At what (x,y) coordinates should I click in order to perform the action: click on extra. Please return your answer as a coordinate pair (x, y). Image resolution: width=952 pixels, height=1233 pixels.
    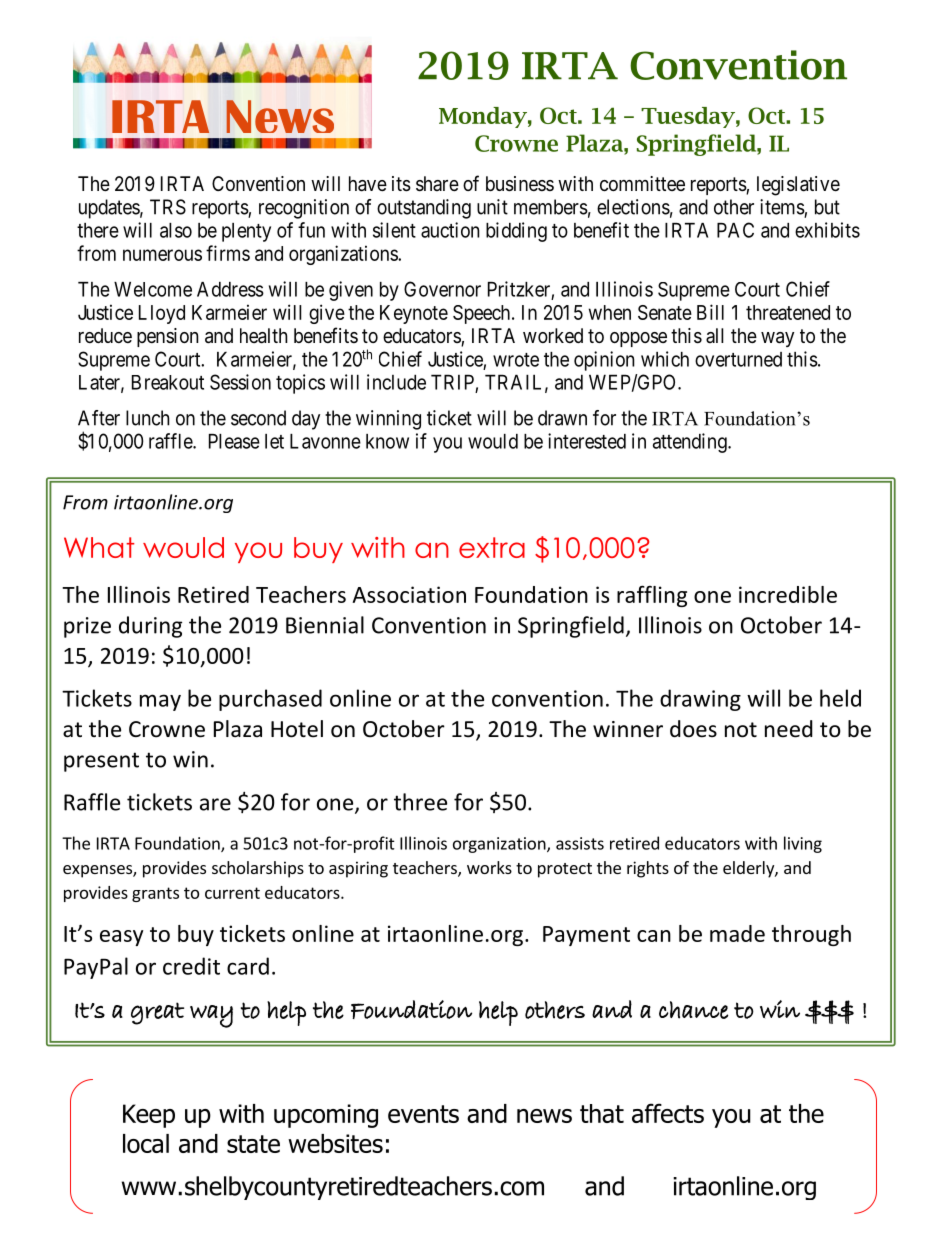
    Looking at the image, I should click on (492, 547).
